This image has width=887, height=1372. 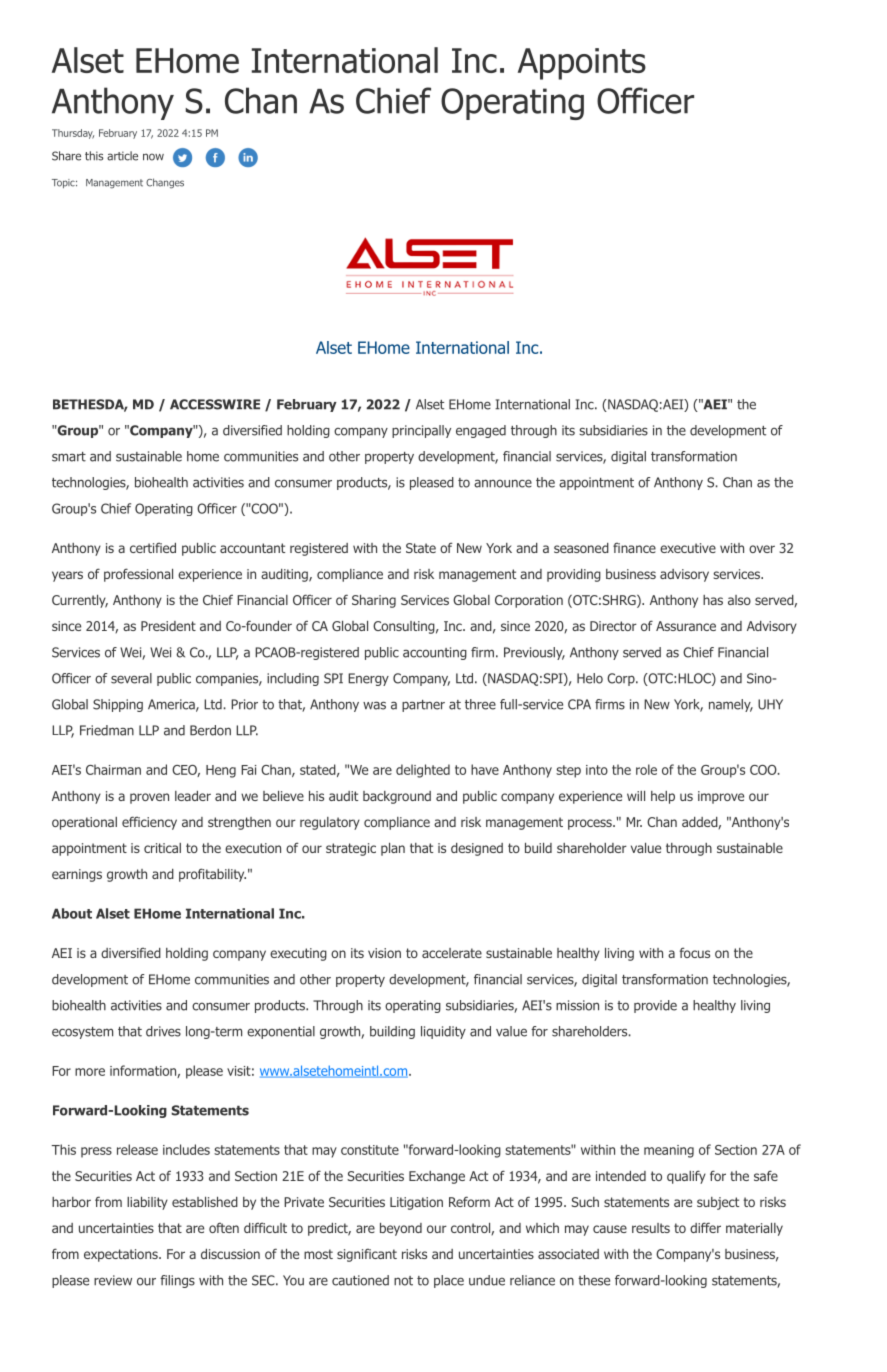 What do you see at coordinates (695, 952) in the image?
I see `focus` at bounding box center [695, 952].
